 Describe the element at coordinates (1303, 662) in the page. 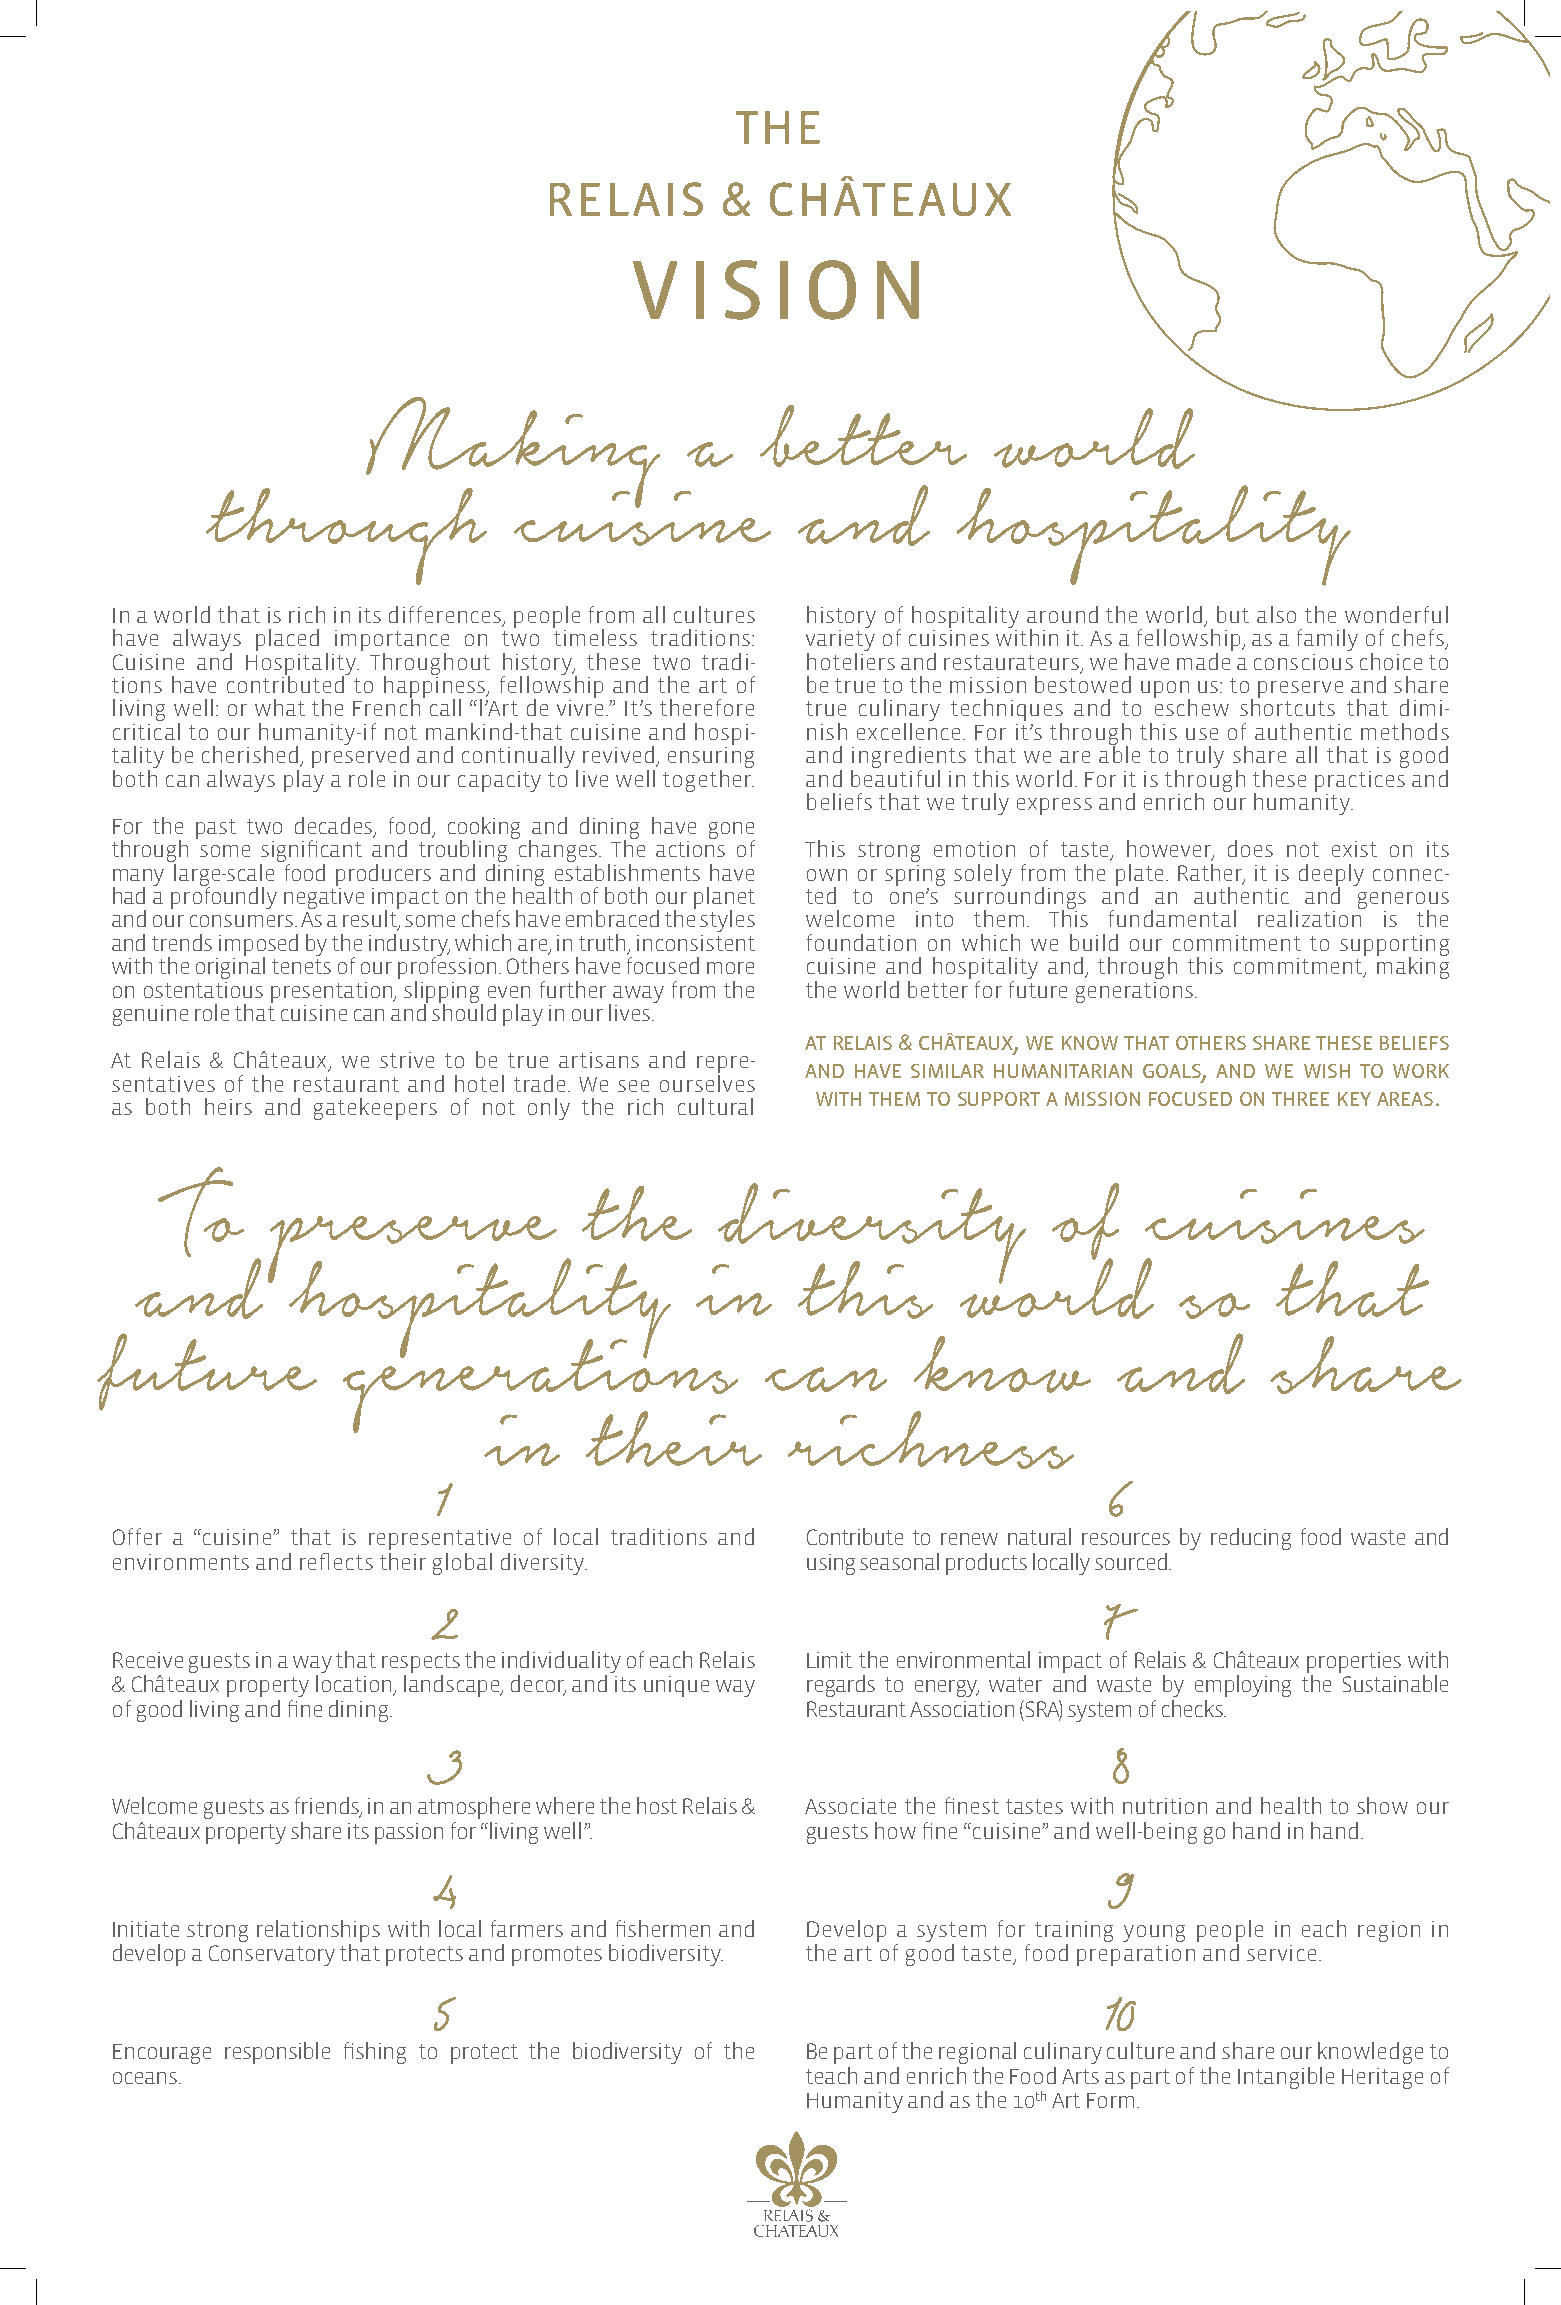

I see `conscious` at that location.
